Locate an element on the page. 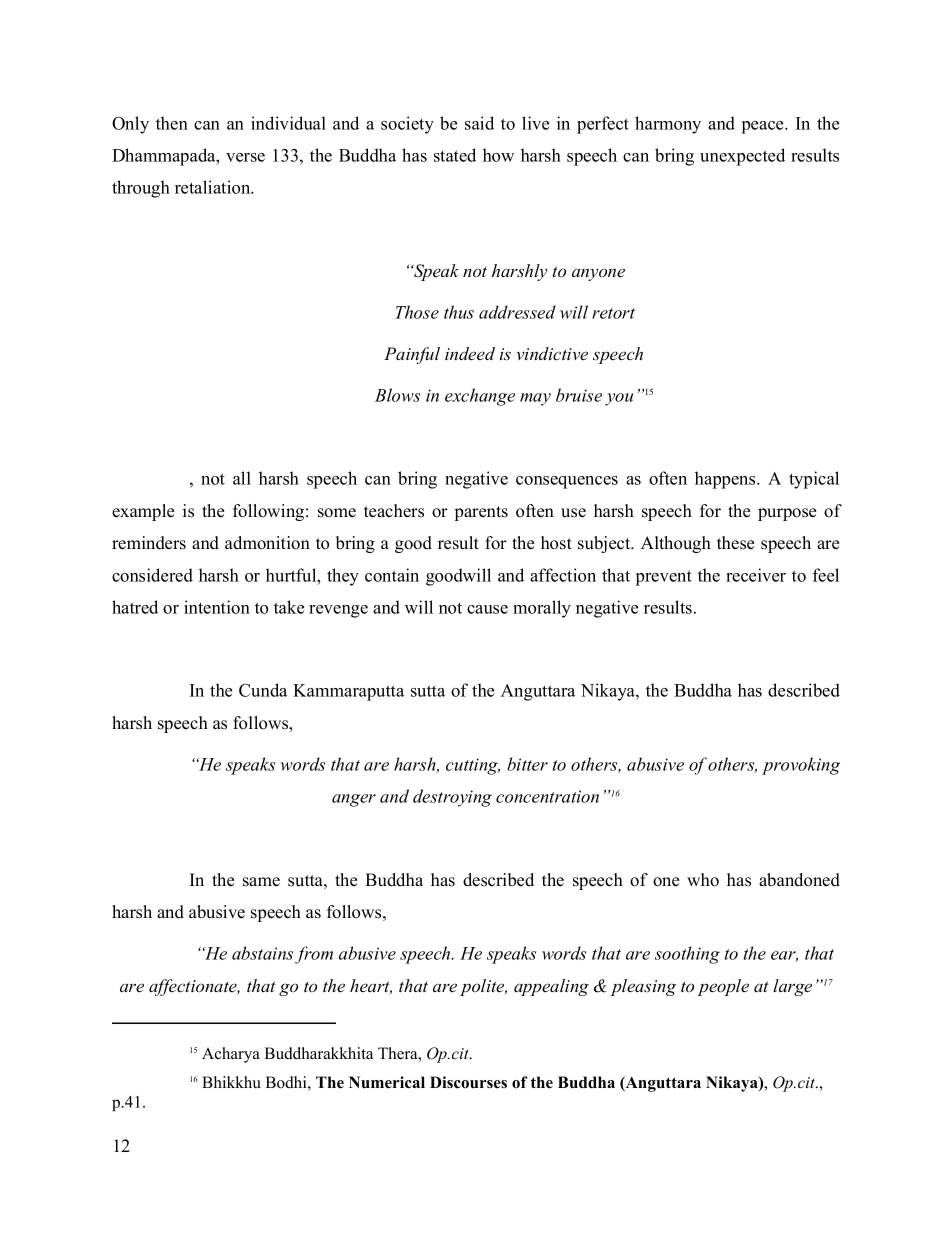 This page has width=952, height=1233. Acharya is located at coordinates (231, 1055).
